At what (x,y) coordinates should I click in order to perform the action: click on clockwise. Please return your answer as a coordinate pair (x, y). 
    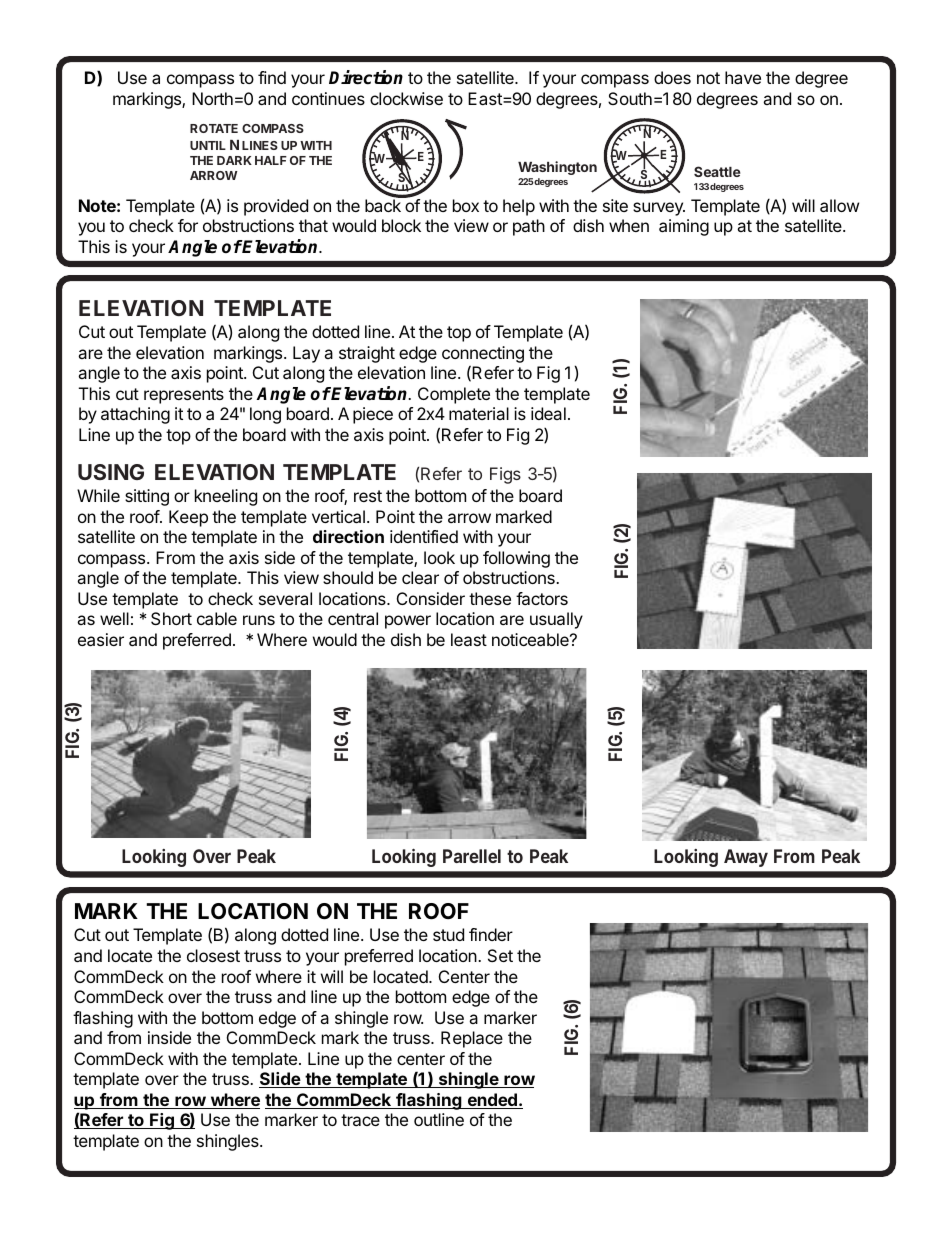
    Looking at the image, I should click on (406, 98).
